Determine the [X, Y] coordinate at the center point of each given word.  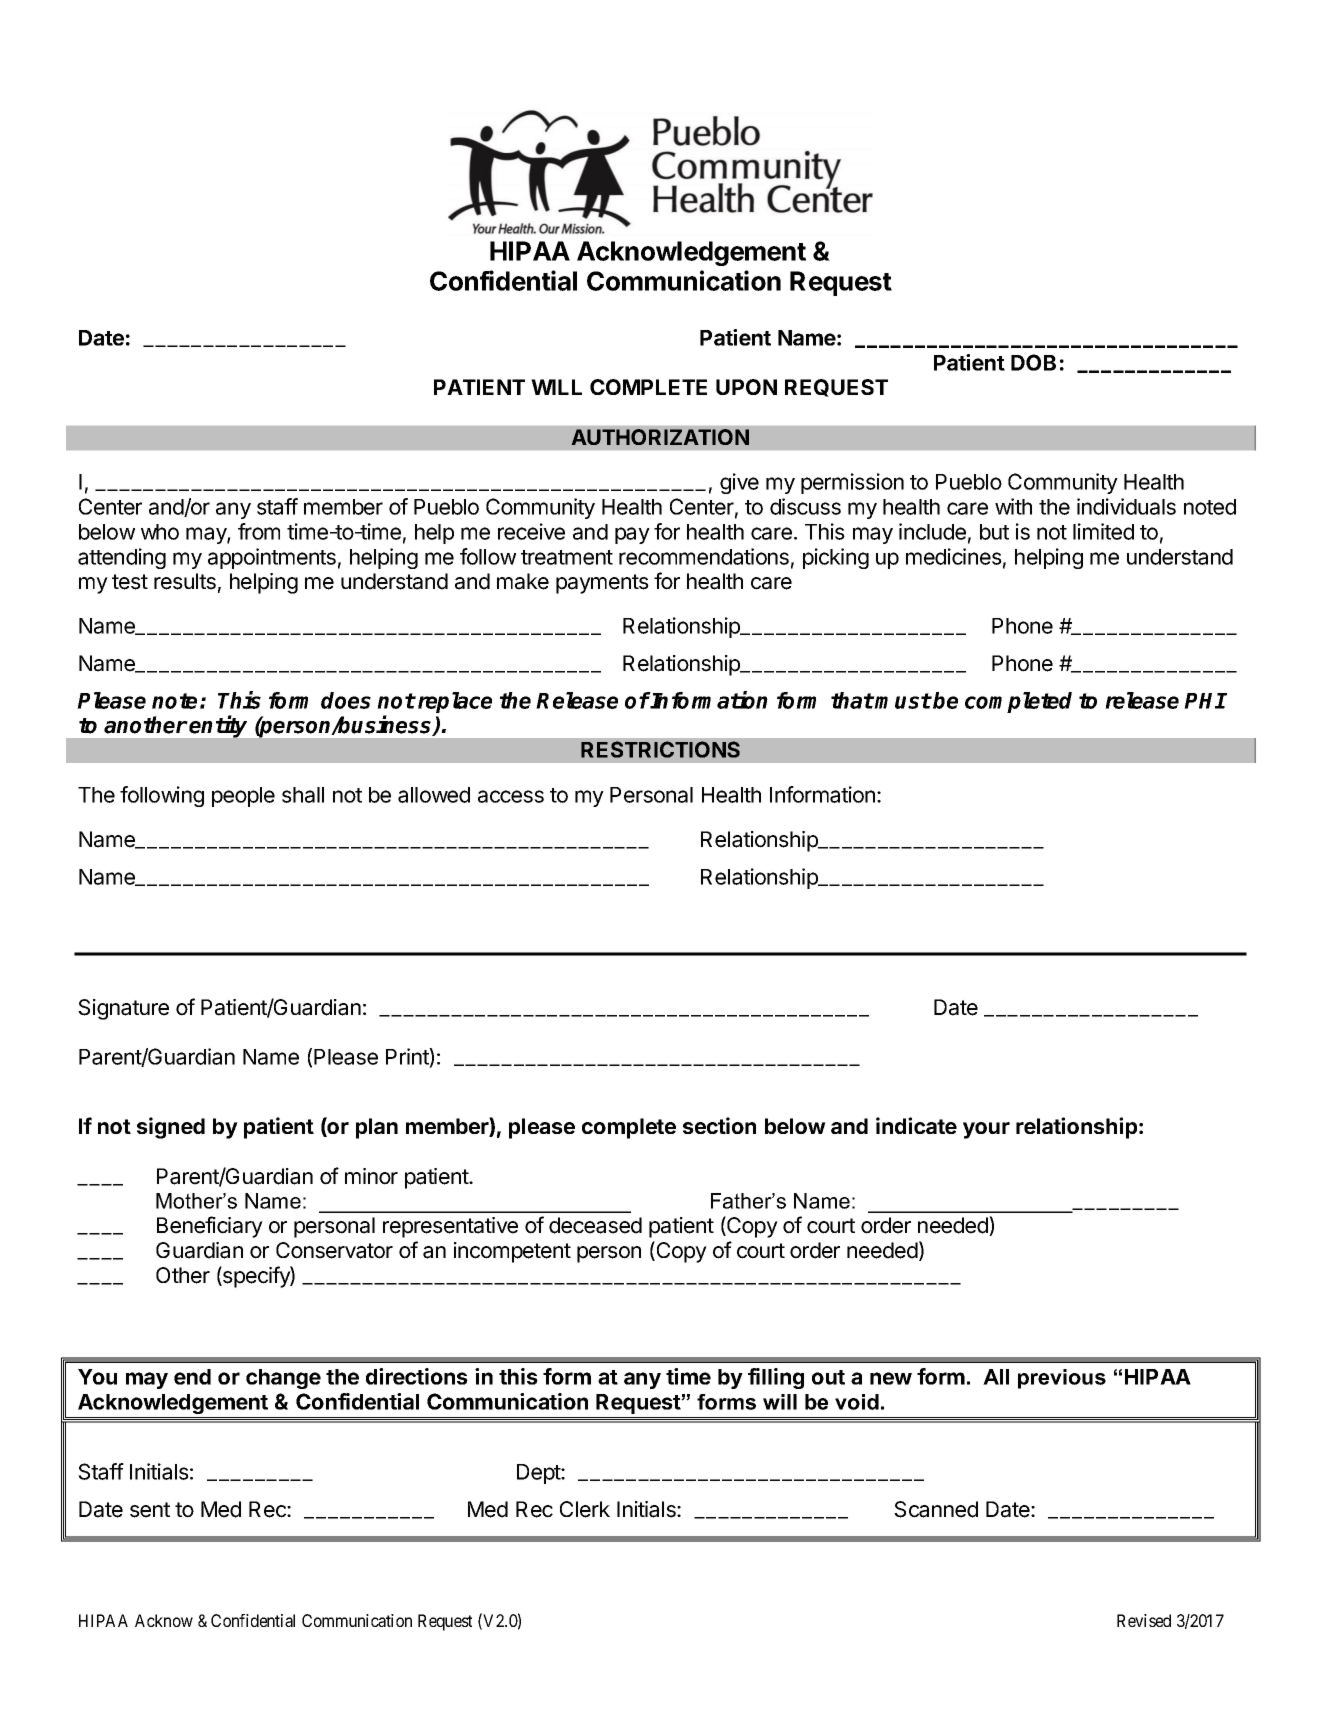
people [243, 797]
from [259, 531]
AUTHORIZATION [660, 437]
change [283, 1379]
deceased [595, 1225]
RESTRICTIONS [660, 749]
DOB [1033, 362]
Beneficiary [210, 1227]
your [986, 1130]
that [852, 700]
